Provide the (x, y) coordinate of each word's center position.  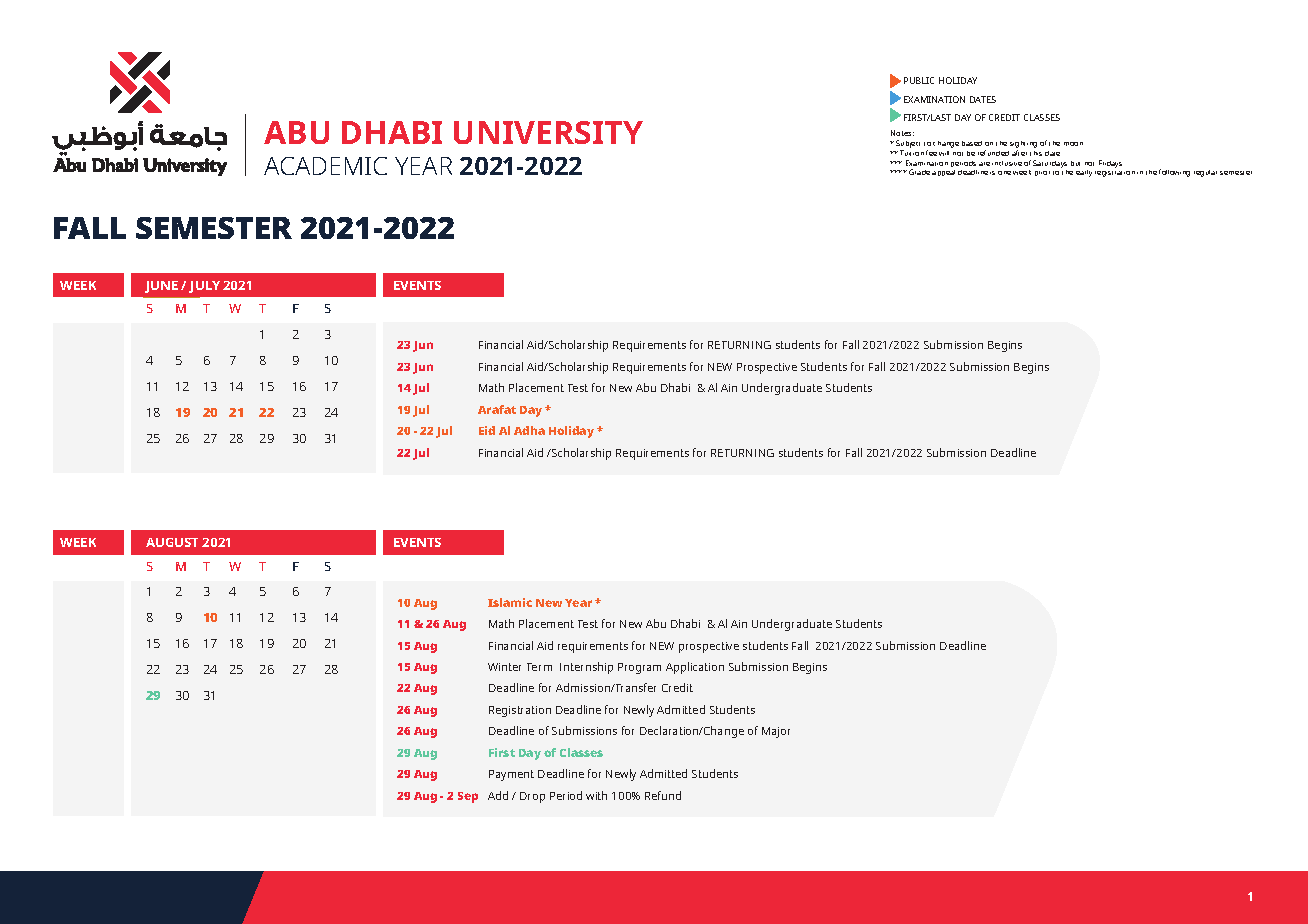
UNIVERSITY (548, 132)
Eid (487, 430)
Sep (468, 797)
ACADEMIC (325, 166)
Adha (529, 430)
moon (1073, 144)
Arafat (497, 409)
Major (776, 732)
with (596, 795)
